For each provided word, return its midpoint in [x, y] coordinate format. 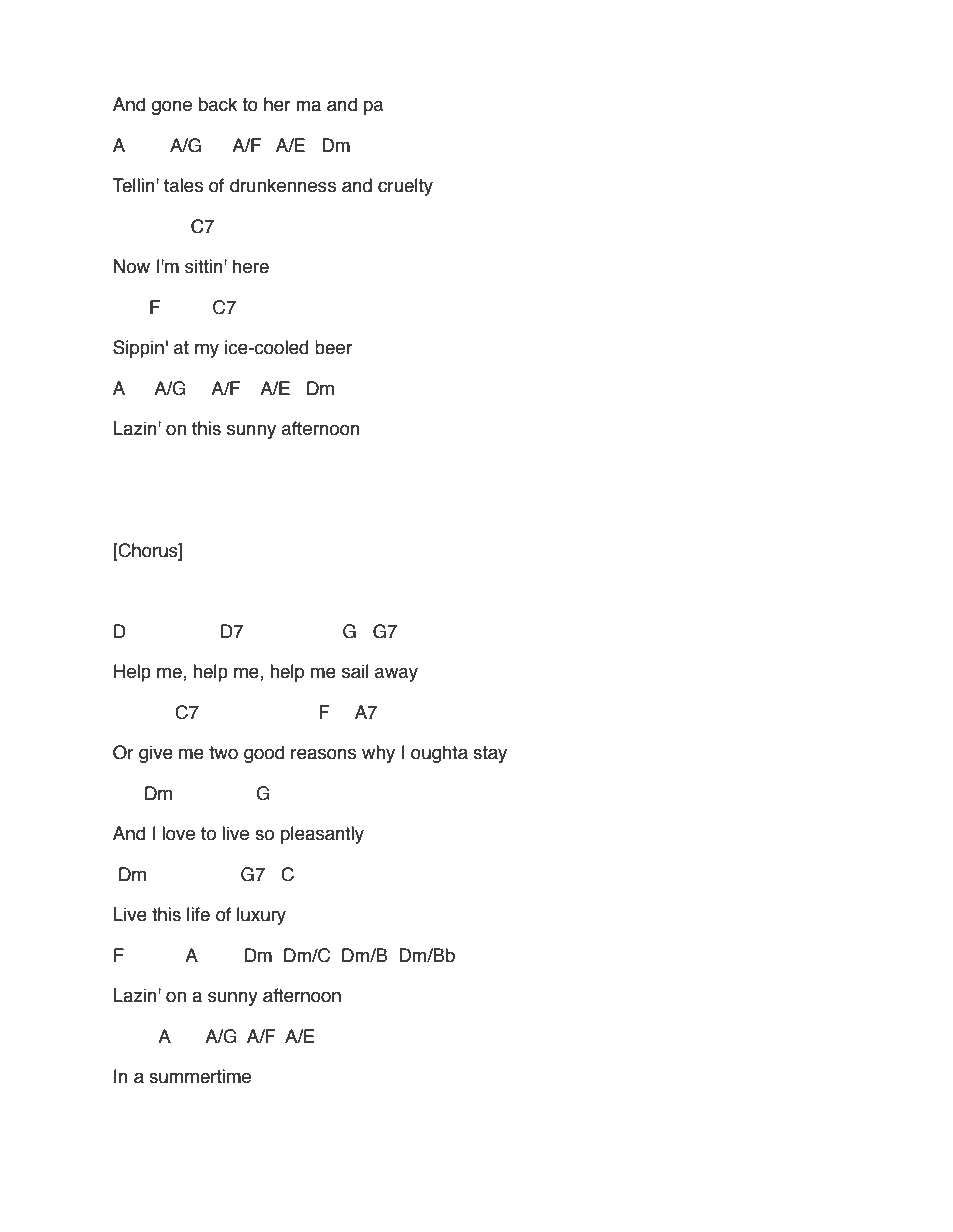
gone [171, 107]
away [396, 674]
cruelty [405, 187]
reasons [323, 754]
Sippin [138, 349]
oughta [439, 754]
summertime [200, 1076]
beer [333, 347]
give [156, 754]
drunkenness [283, 185]
